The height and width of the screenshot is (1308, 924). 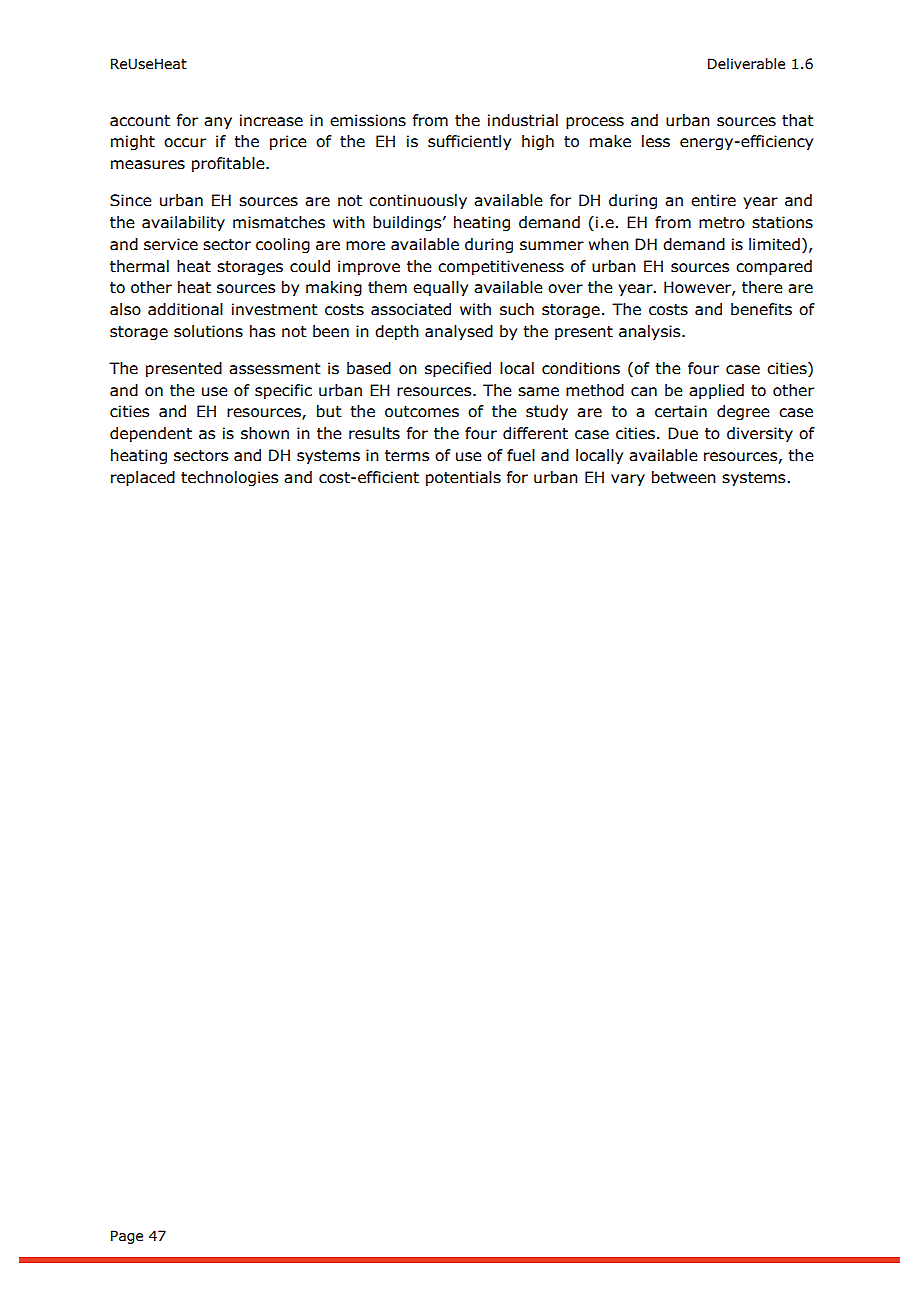 What do you see at coordinates (127, 1237) in the screenshot?
I see `Page` at bounding box center [127, 1237].
